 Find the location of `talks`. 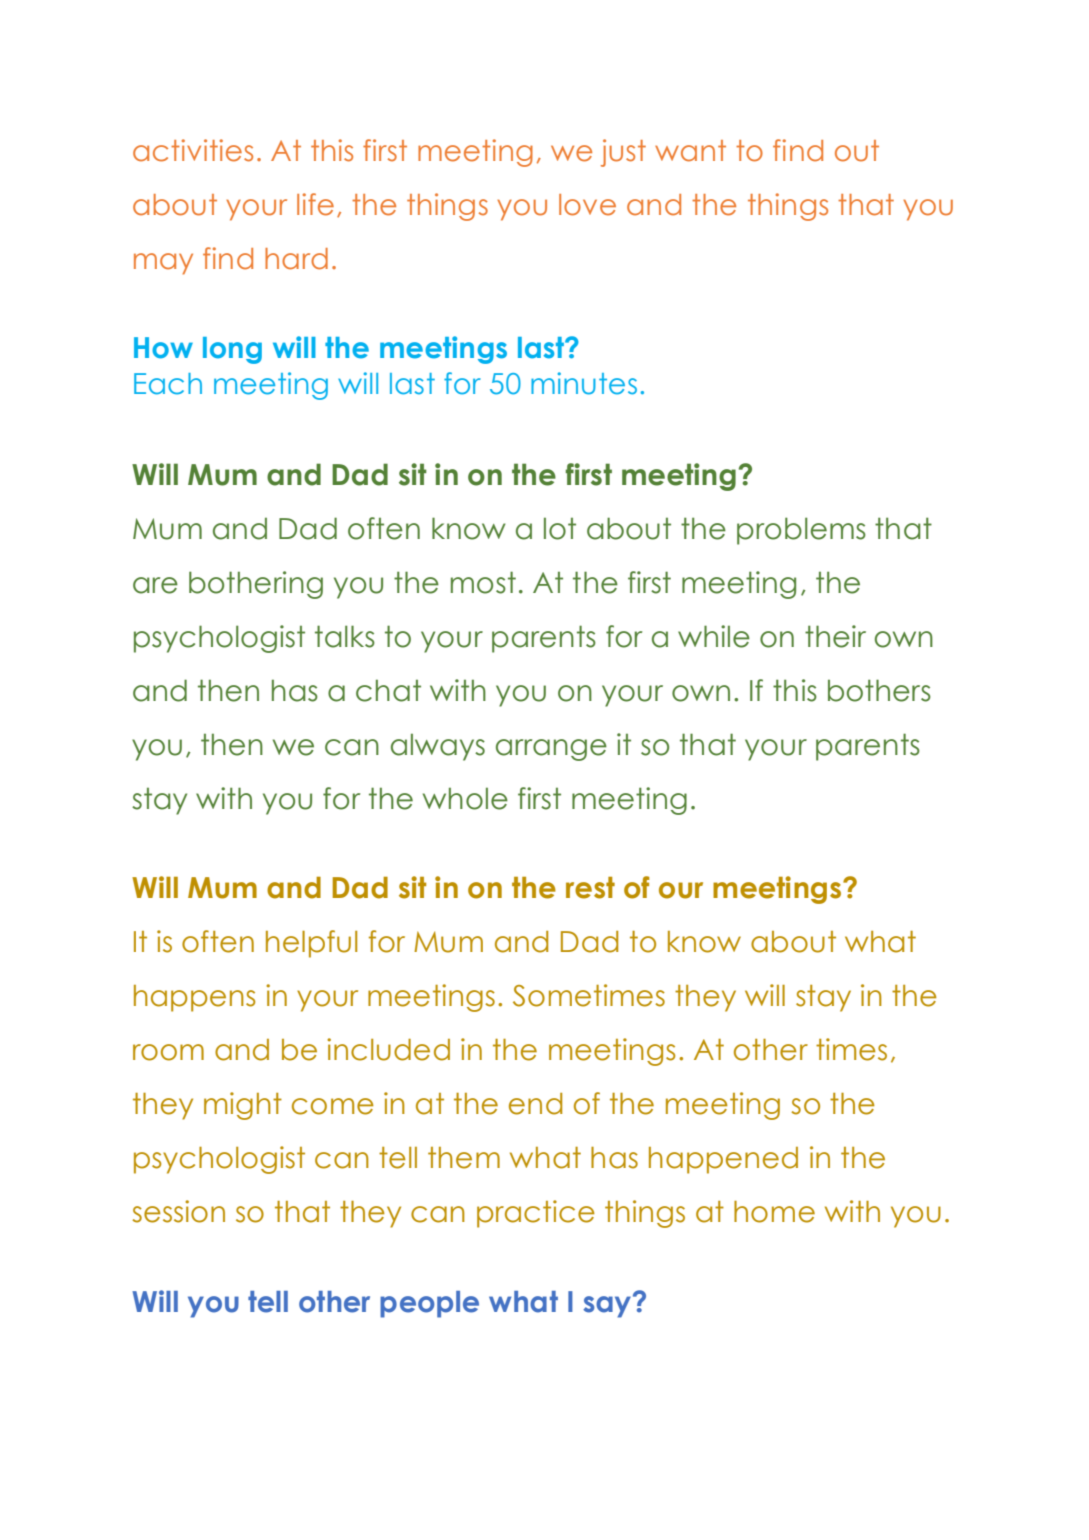

talks is located at coordinates (345, 636).
